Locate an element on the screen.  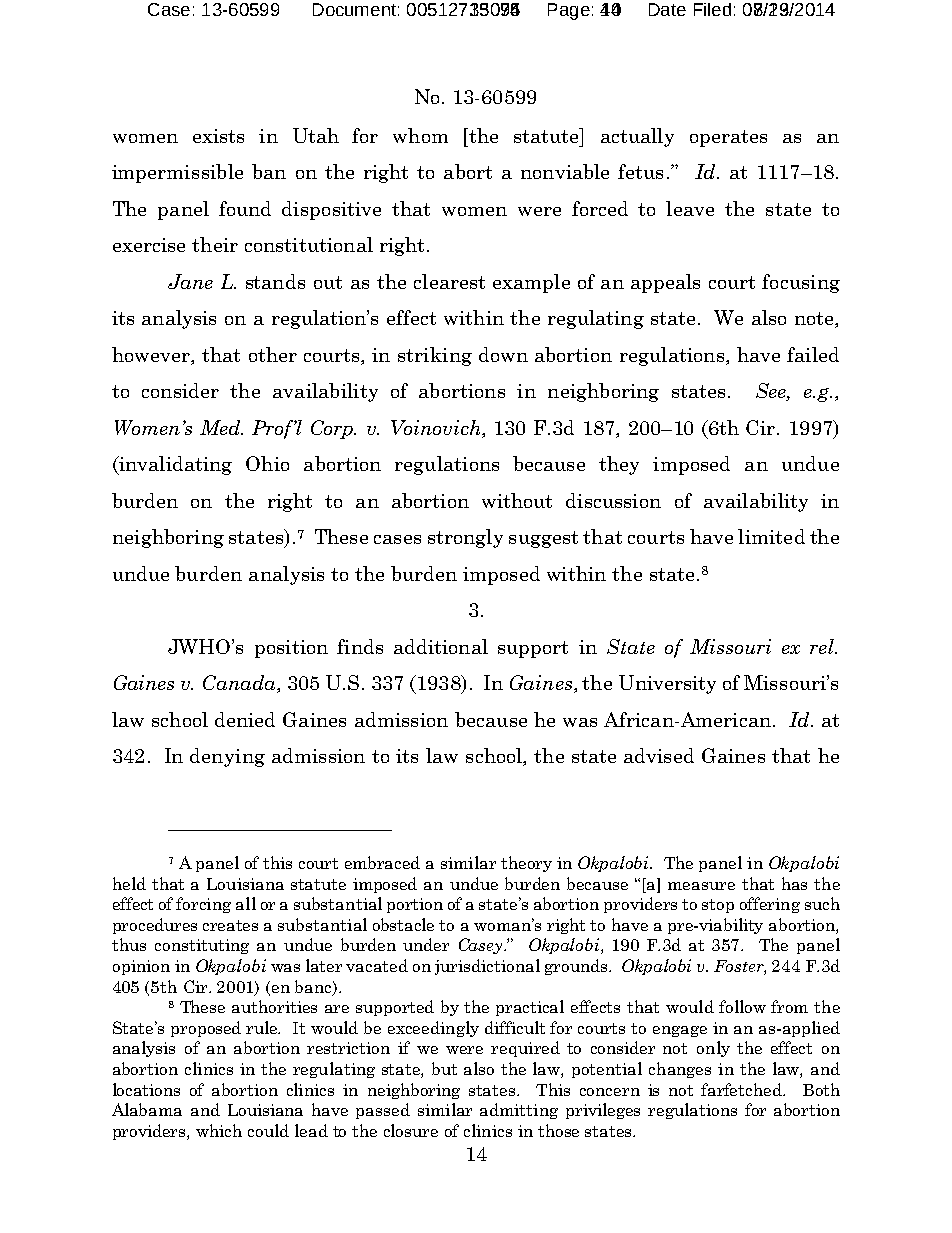
theory is located at coordinates (526, 864).
